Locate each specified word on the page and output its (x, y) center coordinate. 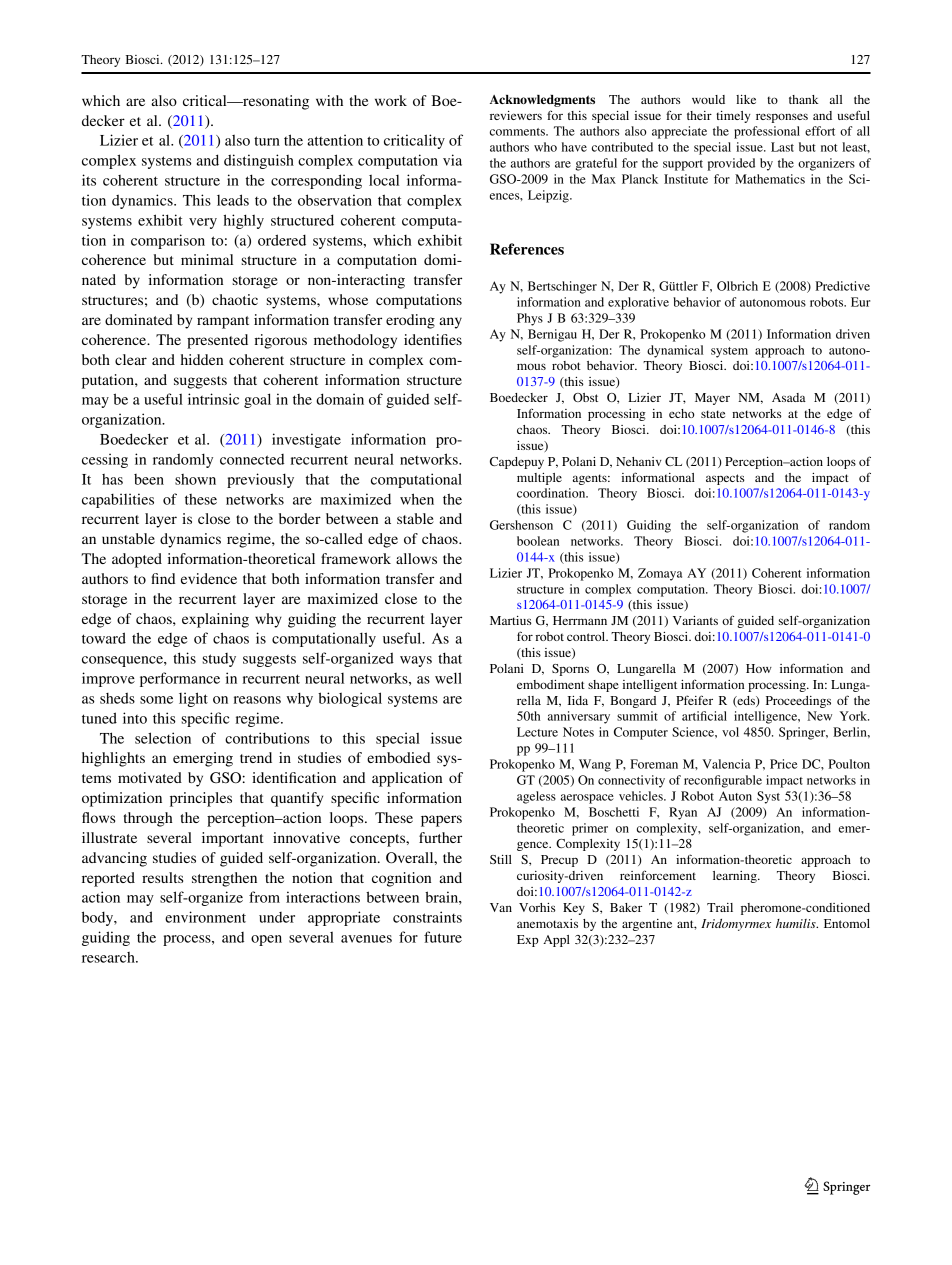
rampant (223, 322)
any (450, 323)
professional (767, 132)
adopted (137, 560)
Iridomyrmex (736, 925)
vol (730, 732)
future (443, 937)
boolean (538, 541)
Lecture (537, 732)
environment (205, 917)
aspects (725, 479)
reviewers (516, 115)
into (135, 718)
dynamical (675, 351)
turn (267, 141)
